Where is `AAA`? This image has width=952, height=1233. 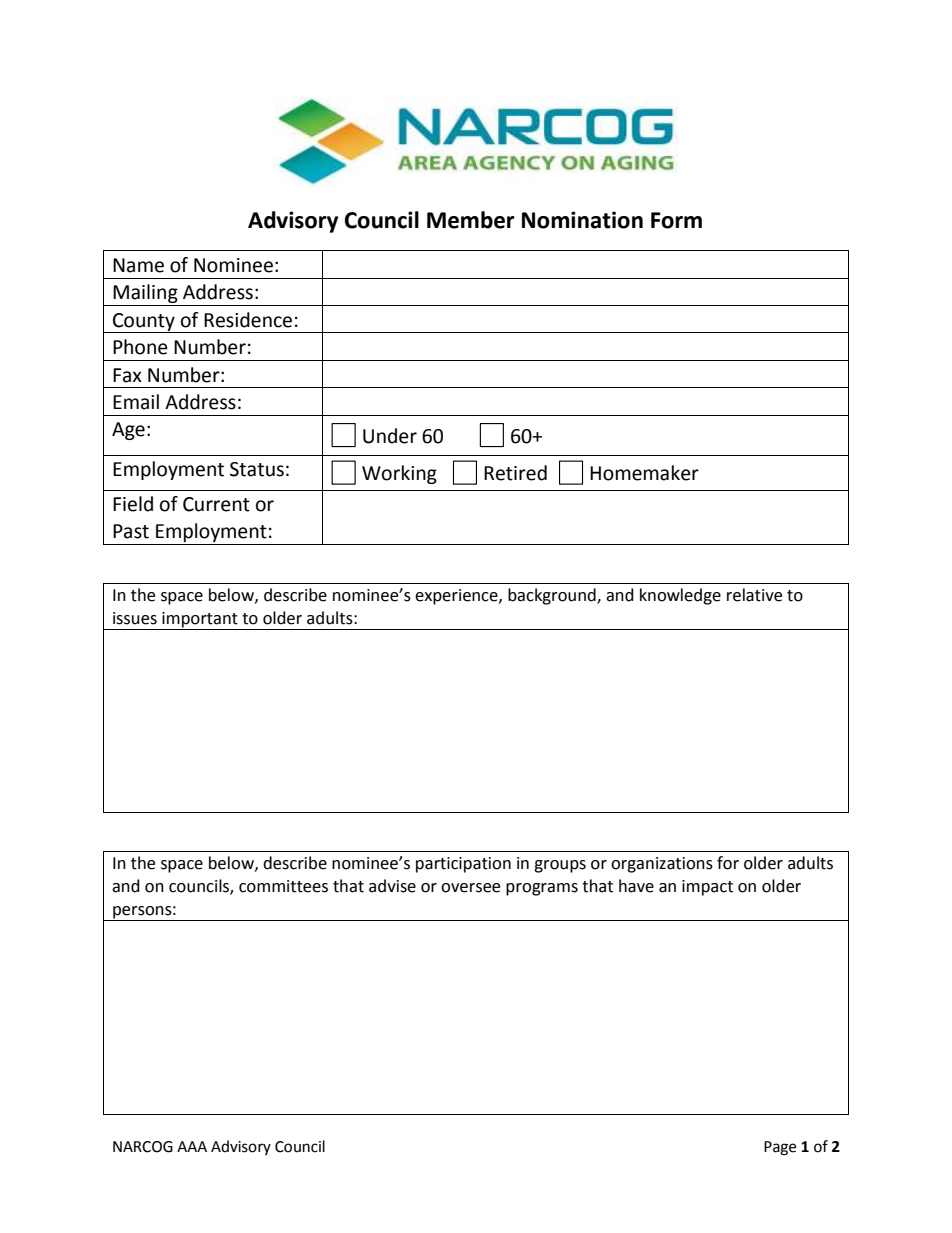 AAA is located at coordinates (192, 1146).
